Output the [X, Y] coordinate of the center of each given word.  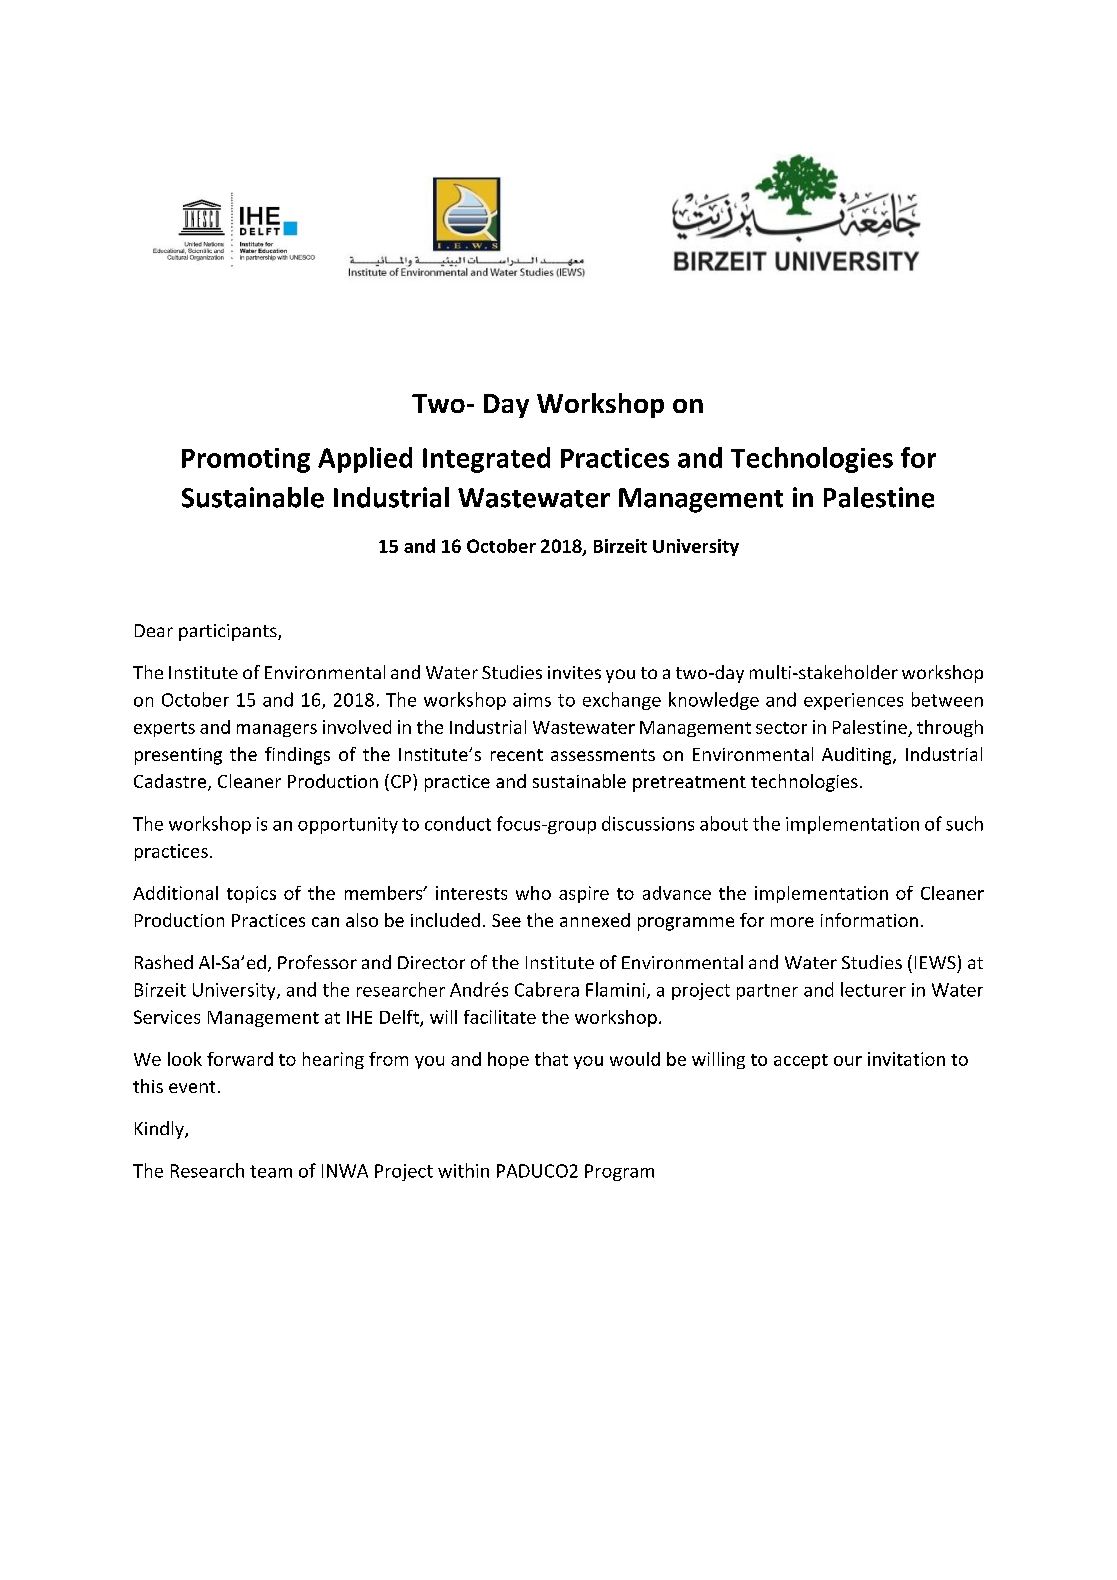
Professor [317, 962]
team [271, 1171]
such [964, 823]
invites [574, 672]
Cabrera [547, 989]
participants [229, 632]
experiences [853, 701]
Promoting [246, 460]
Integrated [486, 460]
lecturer [873, 989]
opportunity [348, 825]
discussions [648, 823]
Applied [365, 460]
